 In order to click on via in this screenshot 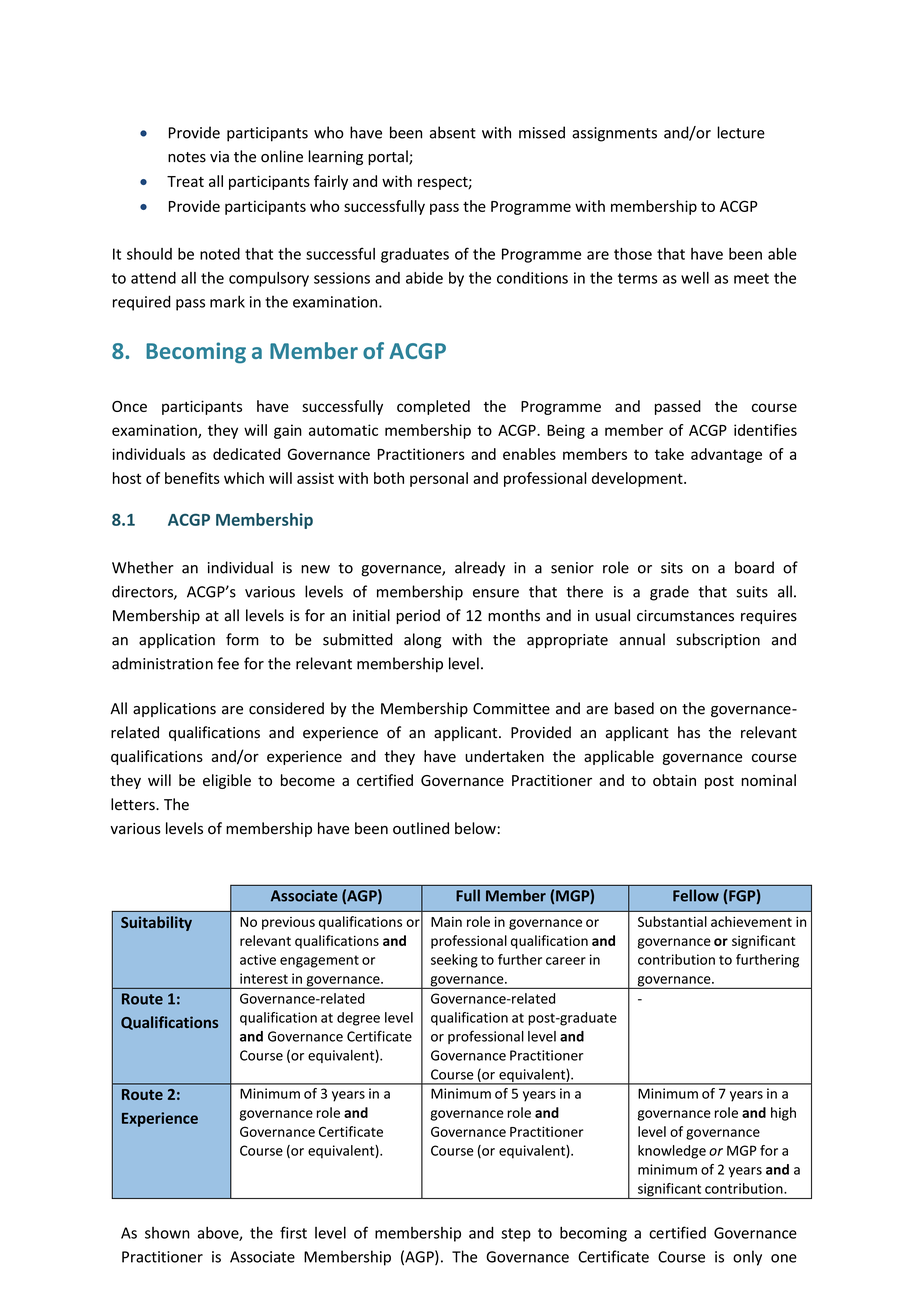, I will do `click(219, 157)`.
